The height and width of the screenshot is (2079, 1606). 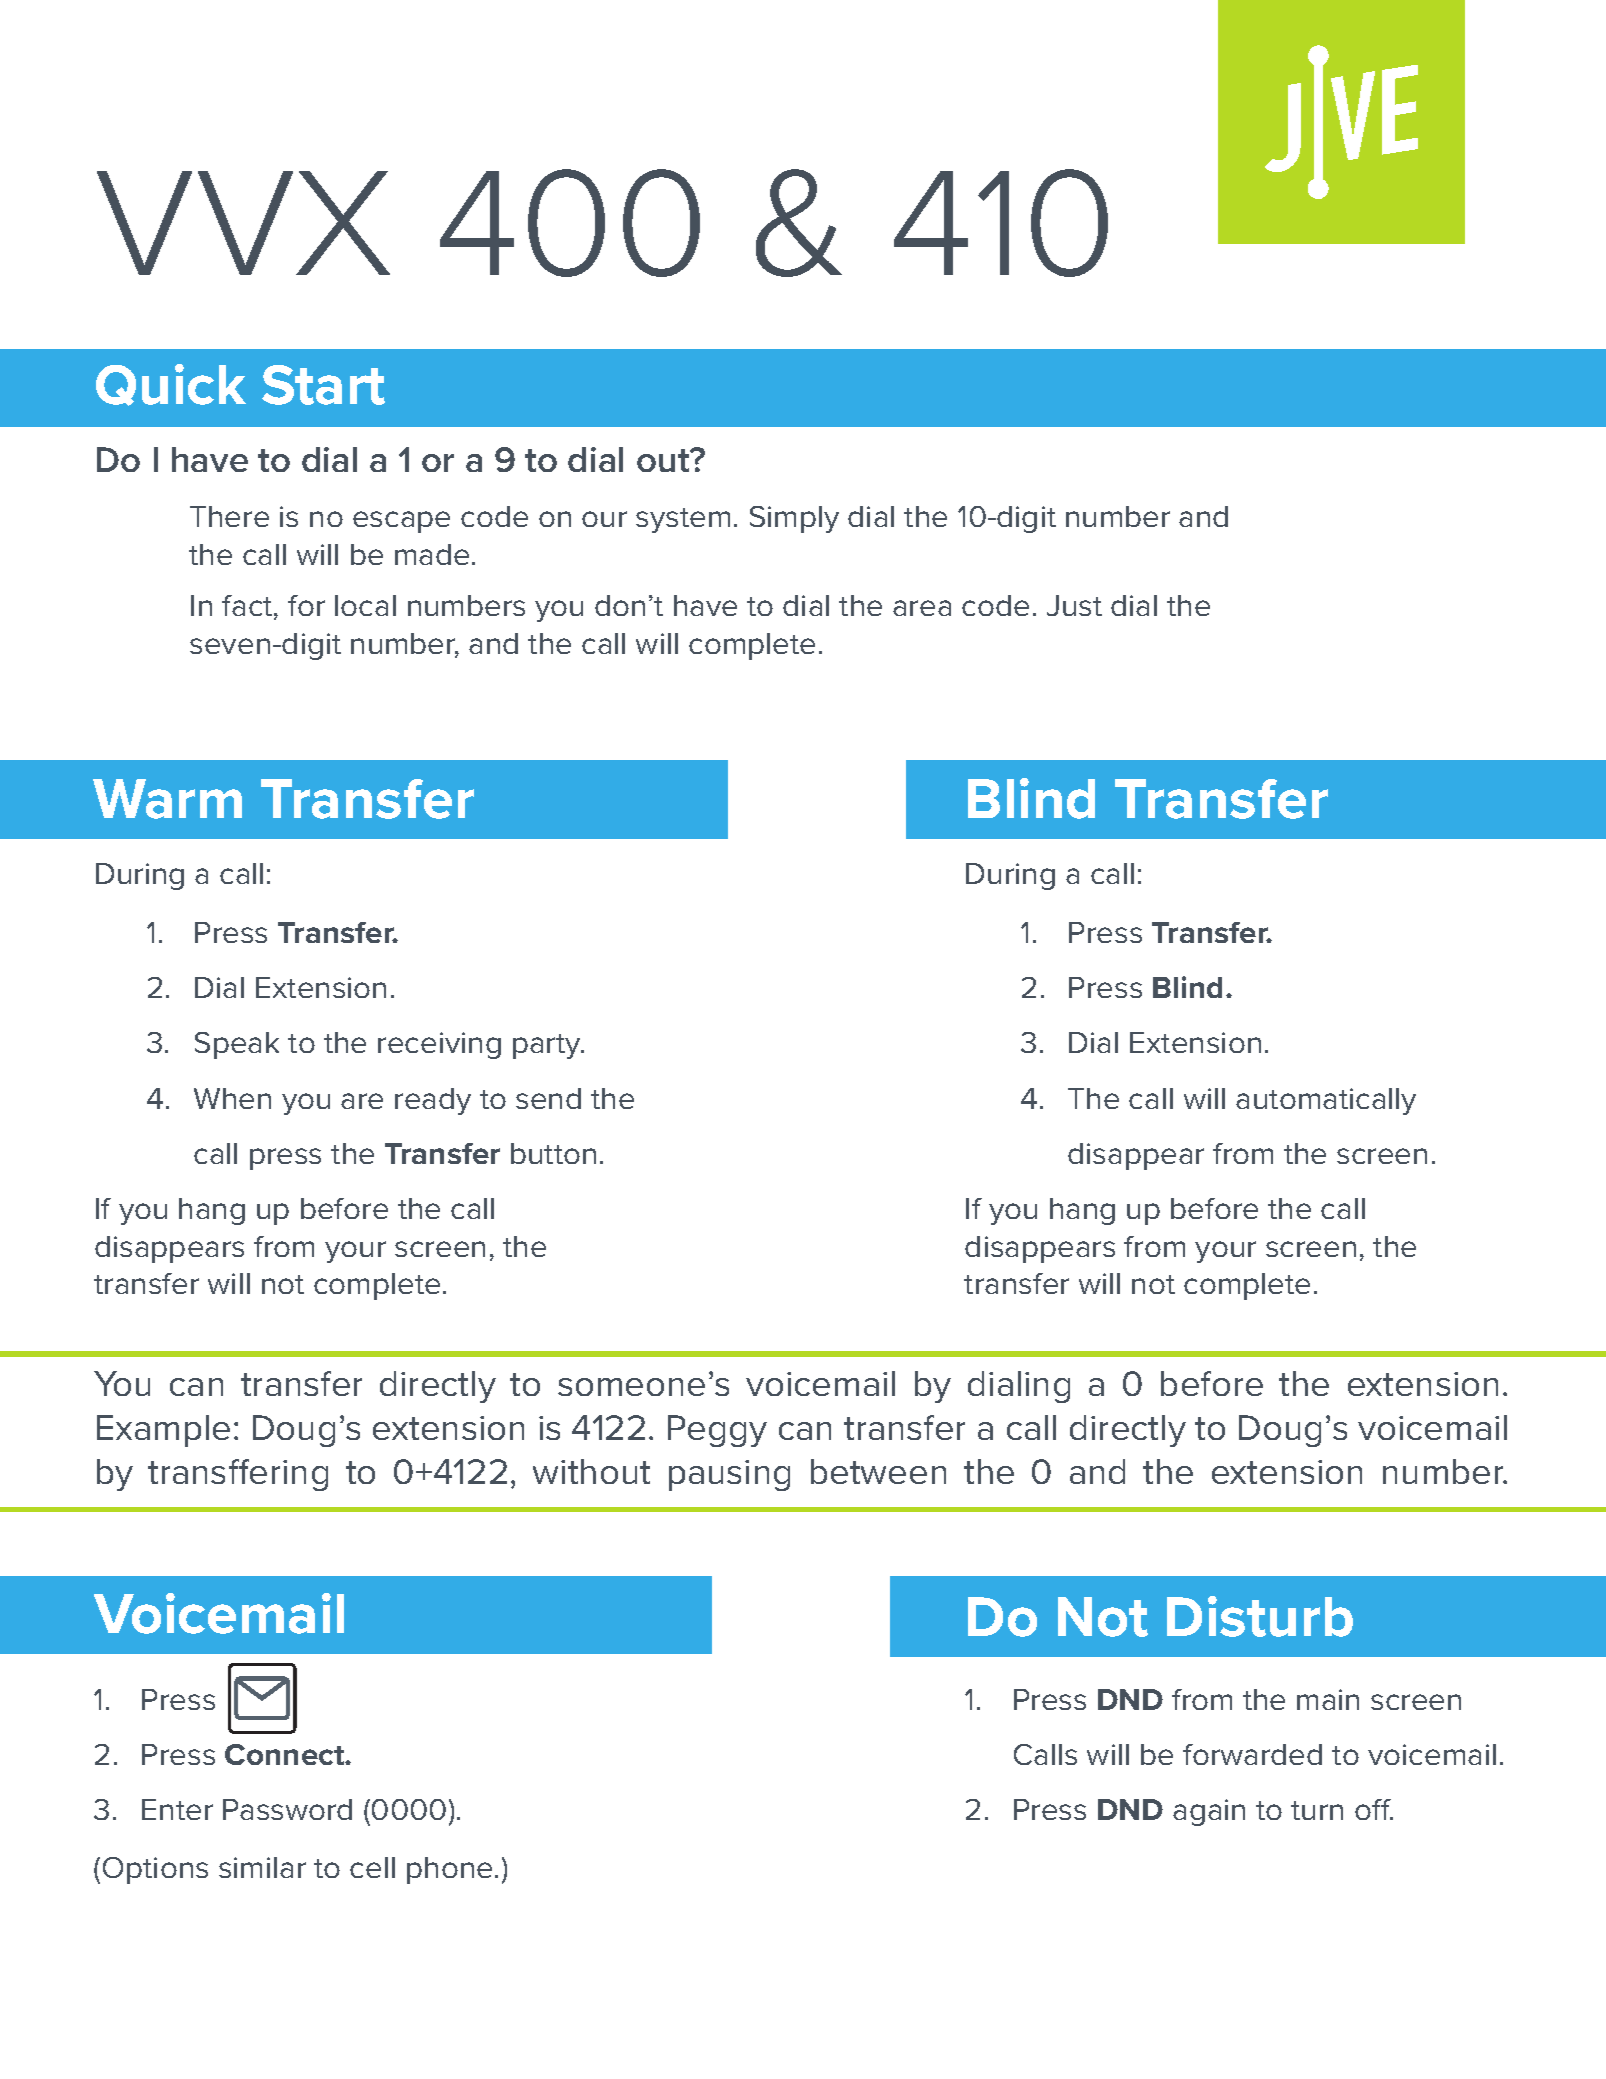 What do you see at coordinates (1074, 605) in the screenshot?
I see `Just` at bounding box center [1074, 605].
